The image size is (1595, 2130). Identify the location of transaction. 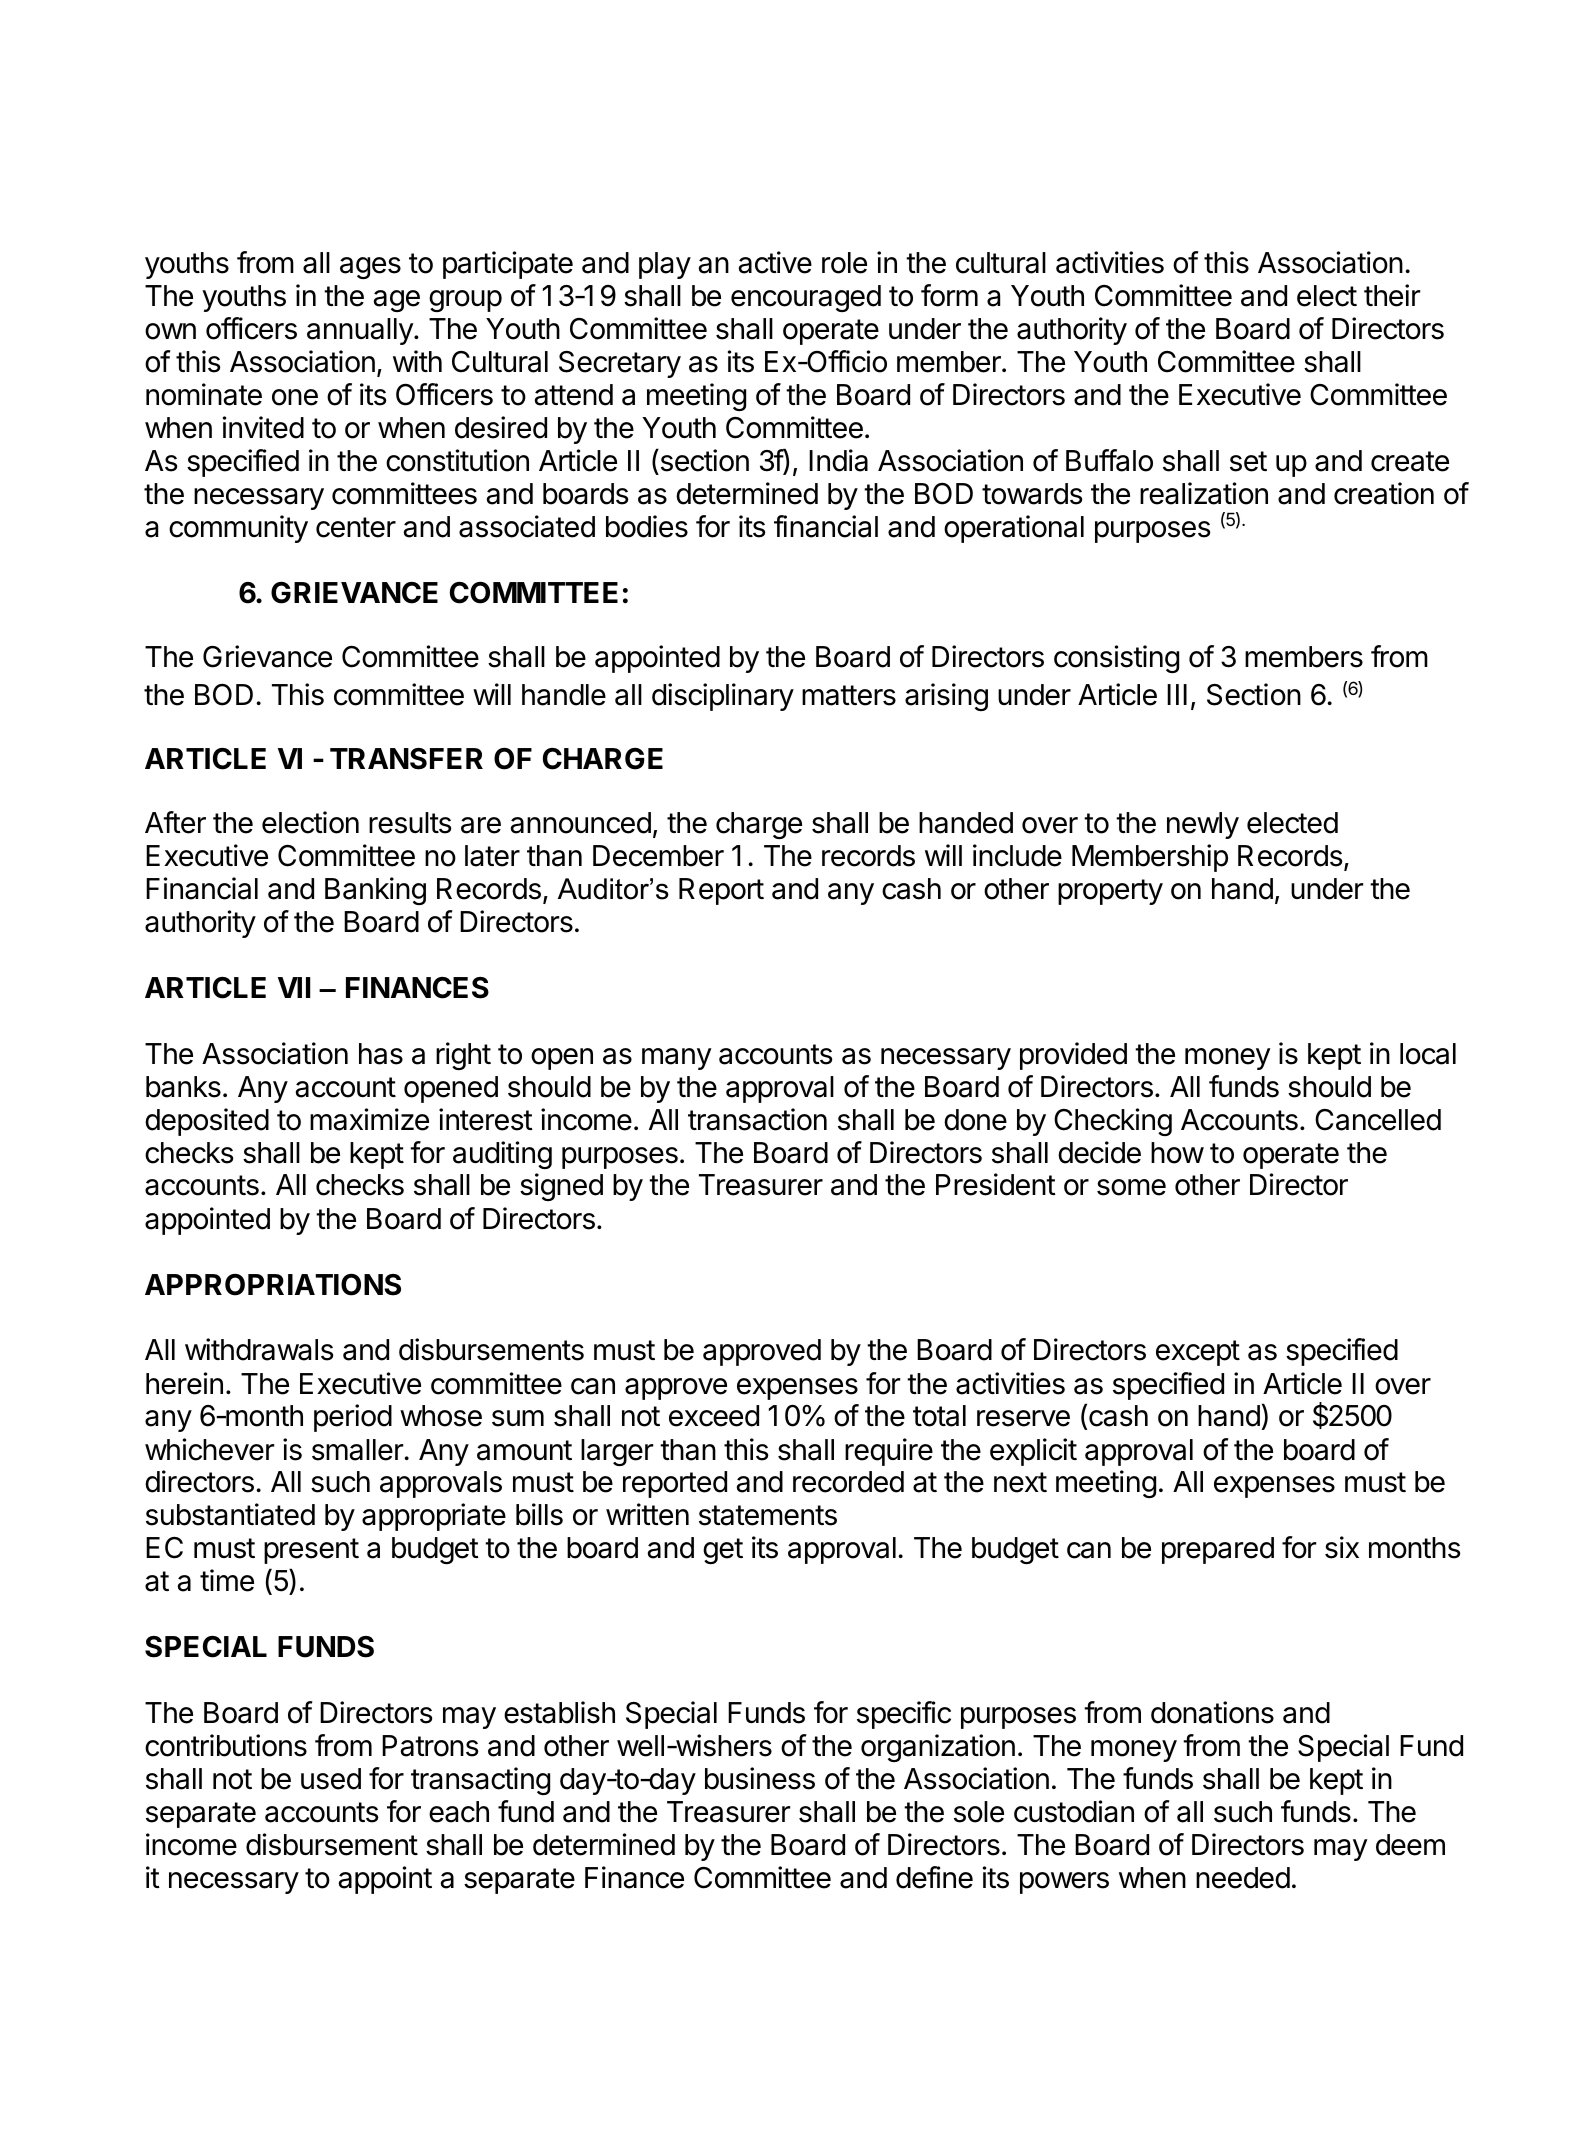
(757, 1119).
